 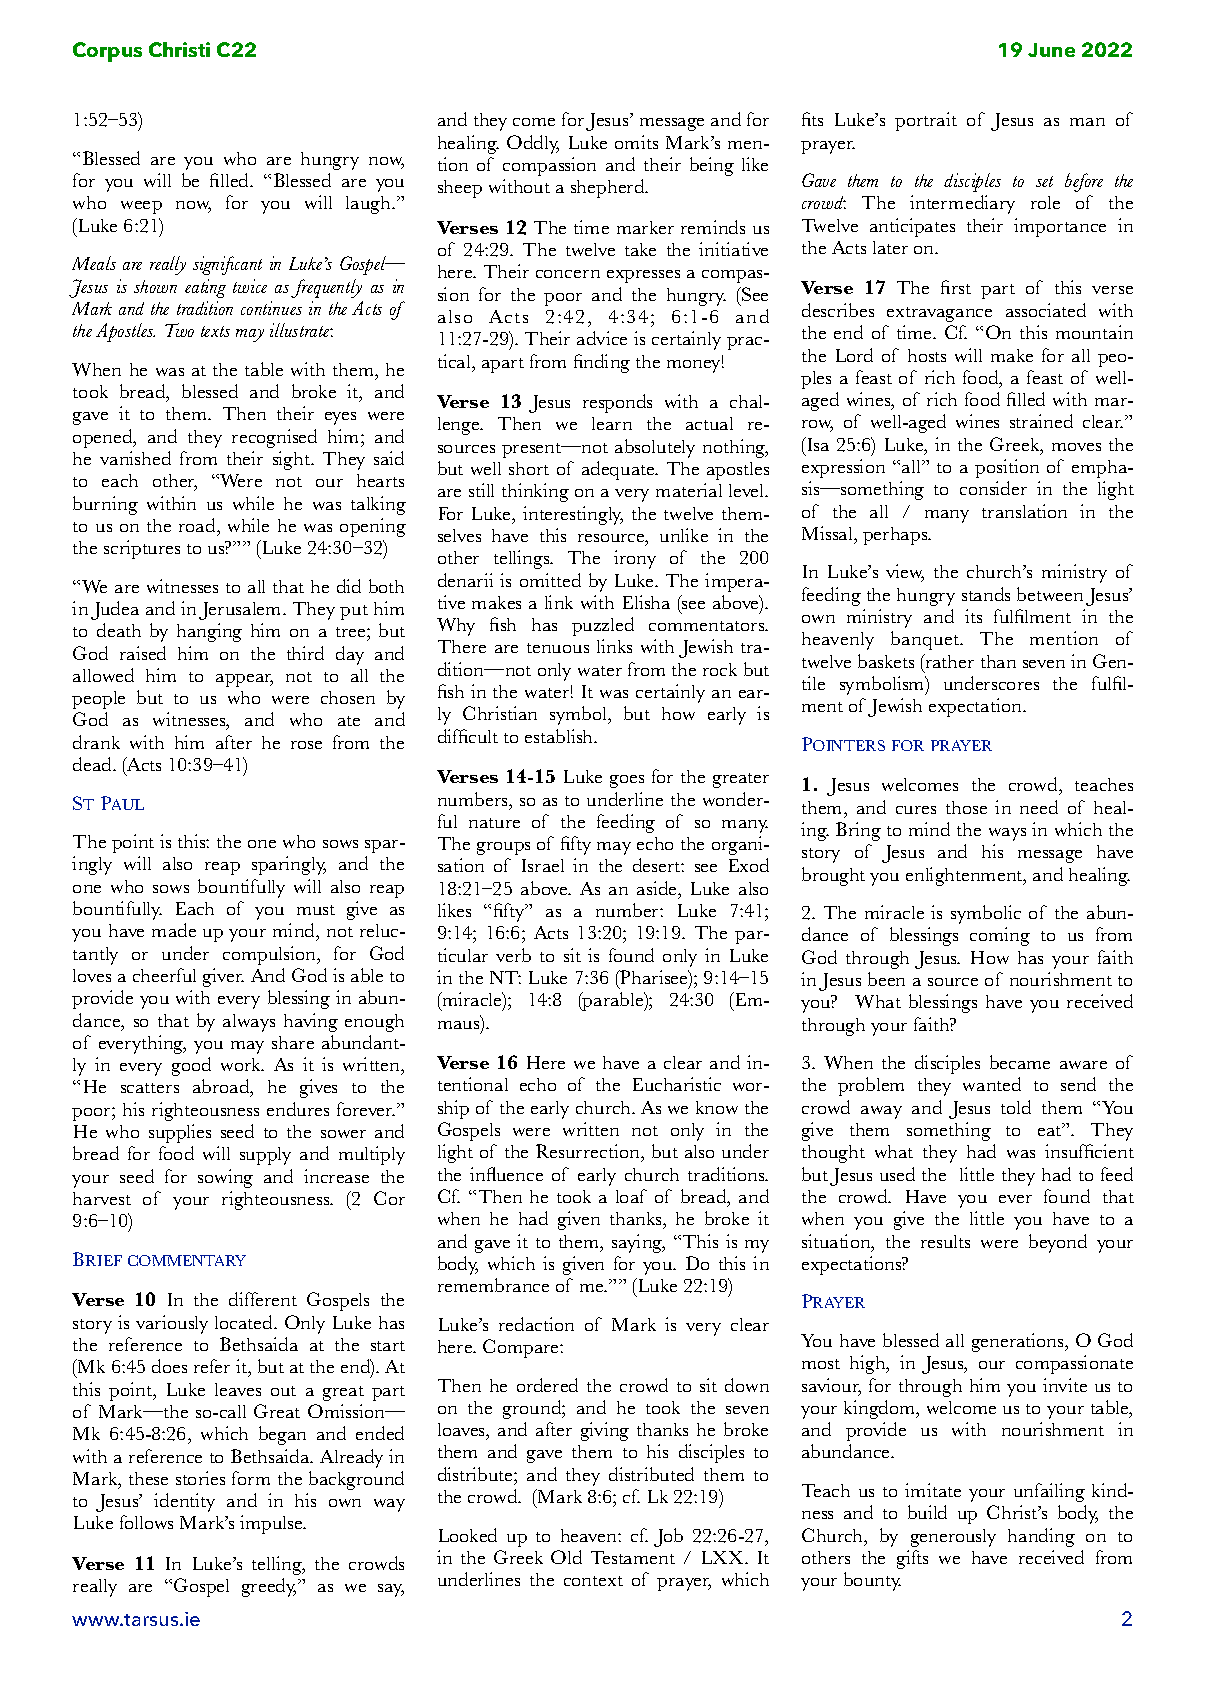 I want to click on loaf, so click(x=631, y=1196).
